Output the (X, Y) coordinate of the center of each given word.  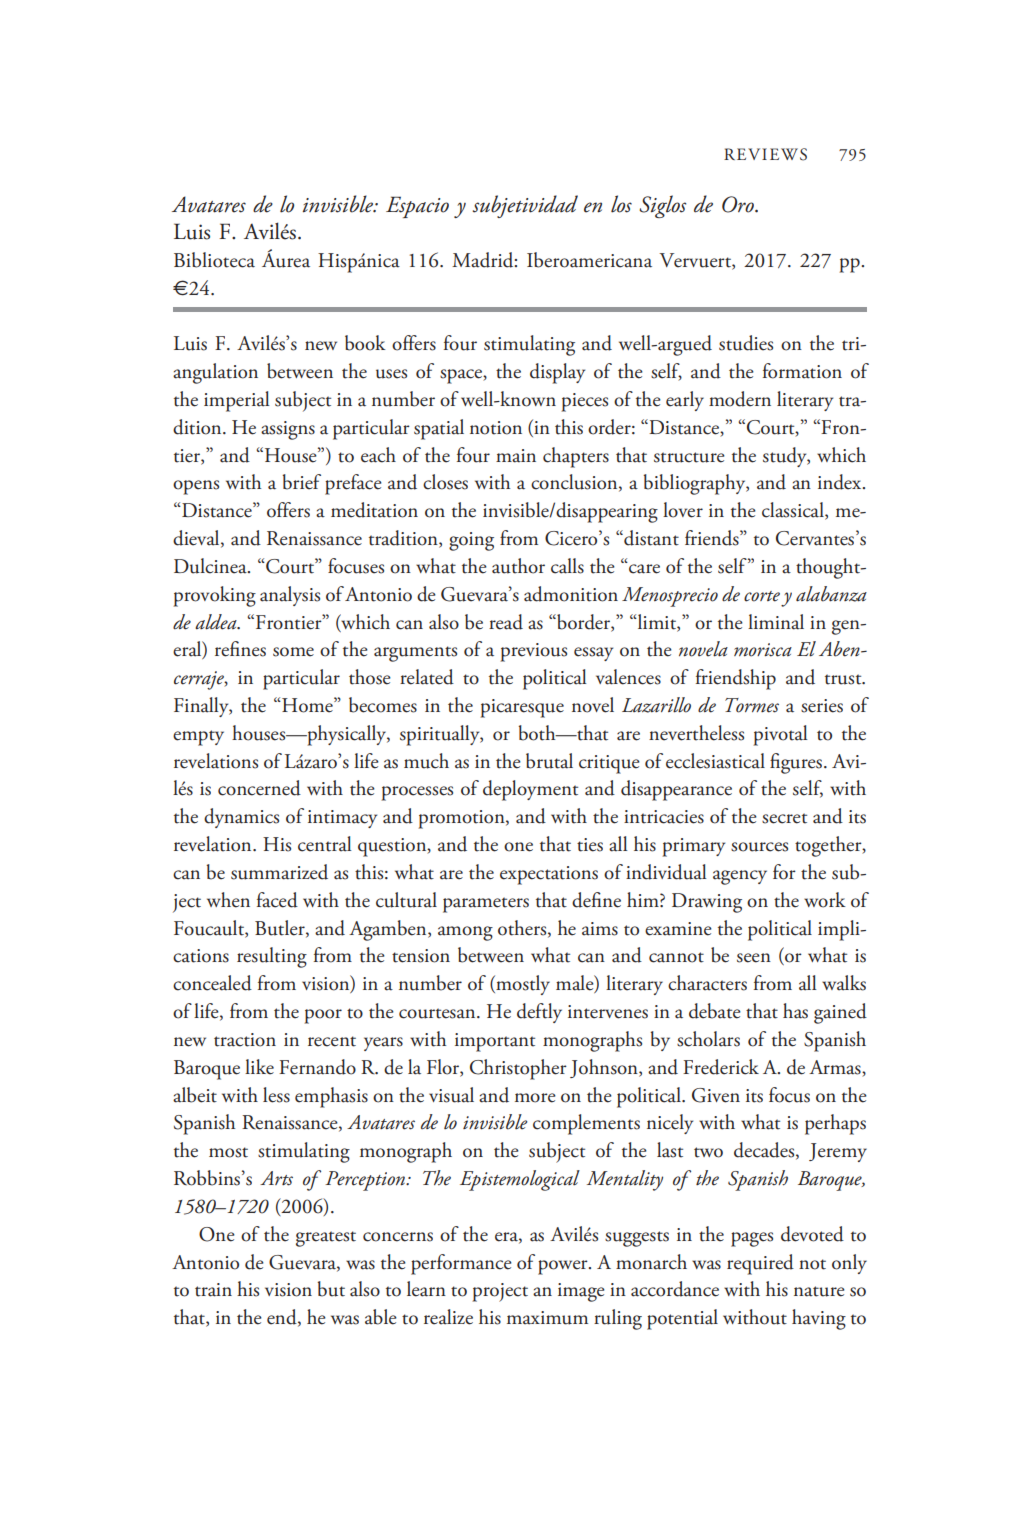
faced (277, 900)
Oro (739, 204)
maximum (547, 1318)
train (213, 1290)
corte (762, 596)
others (523, 928)
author (518, 566)
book (365, 343)
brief (302, 482)
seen (754, 958)
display (557, 373)
